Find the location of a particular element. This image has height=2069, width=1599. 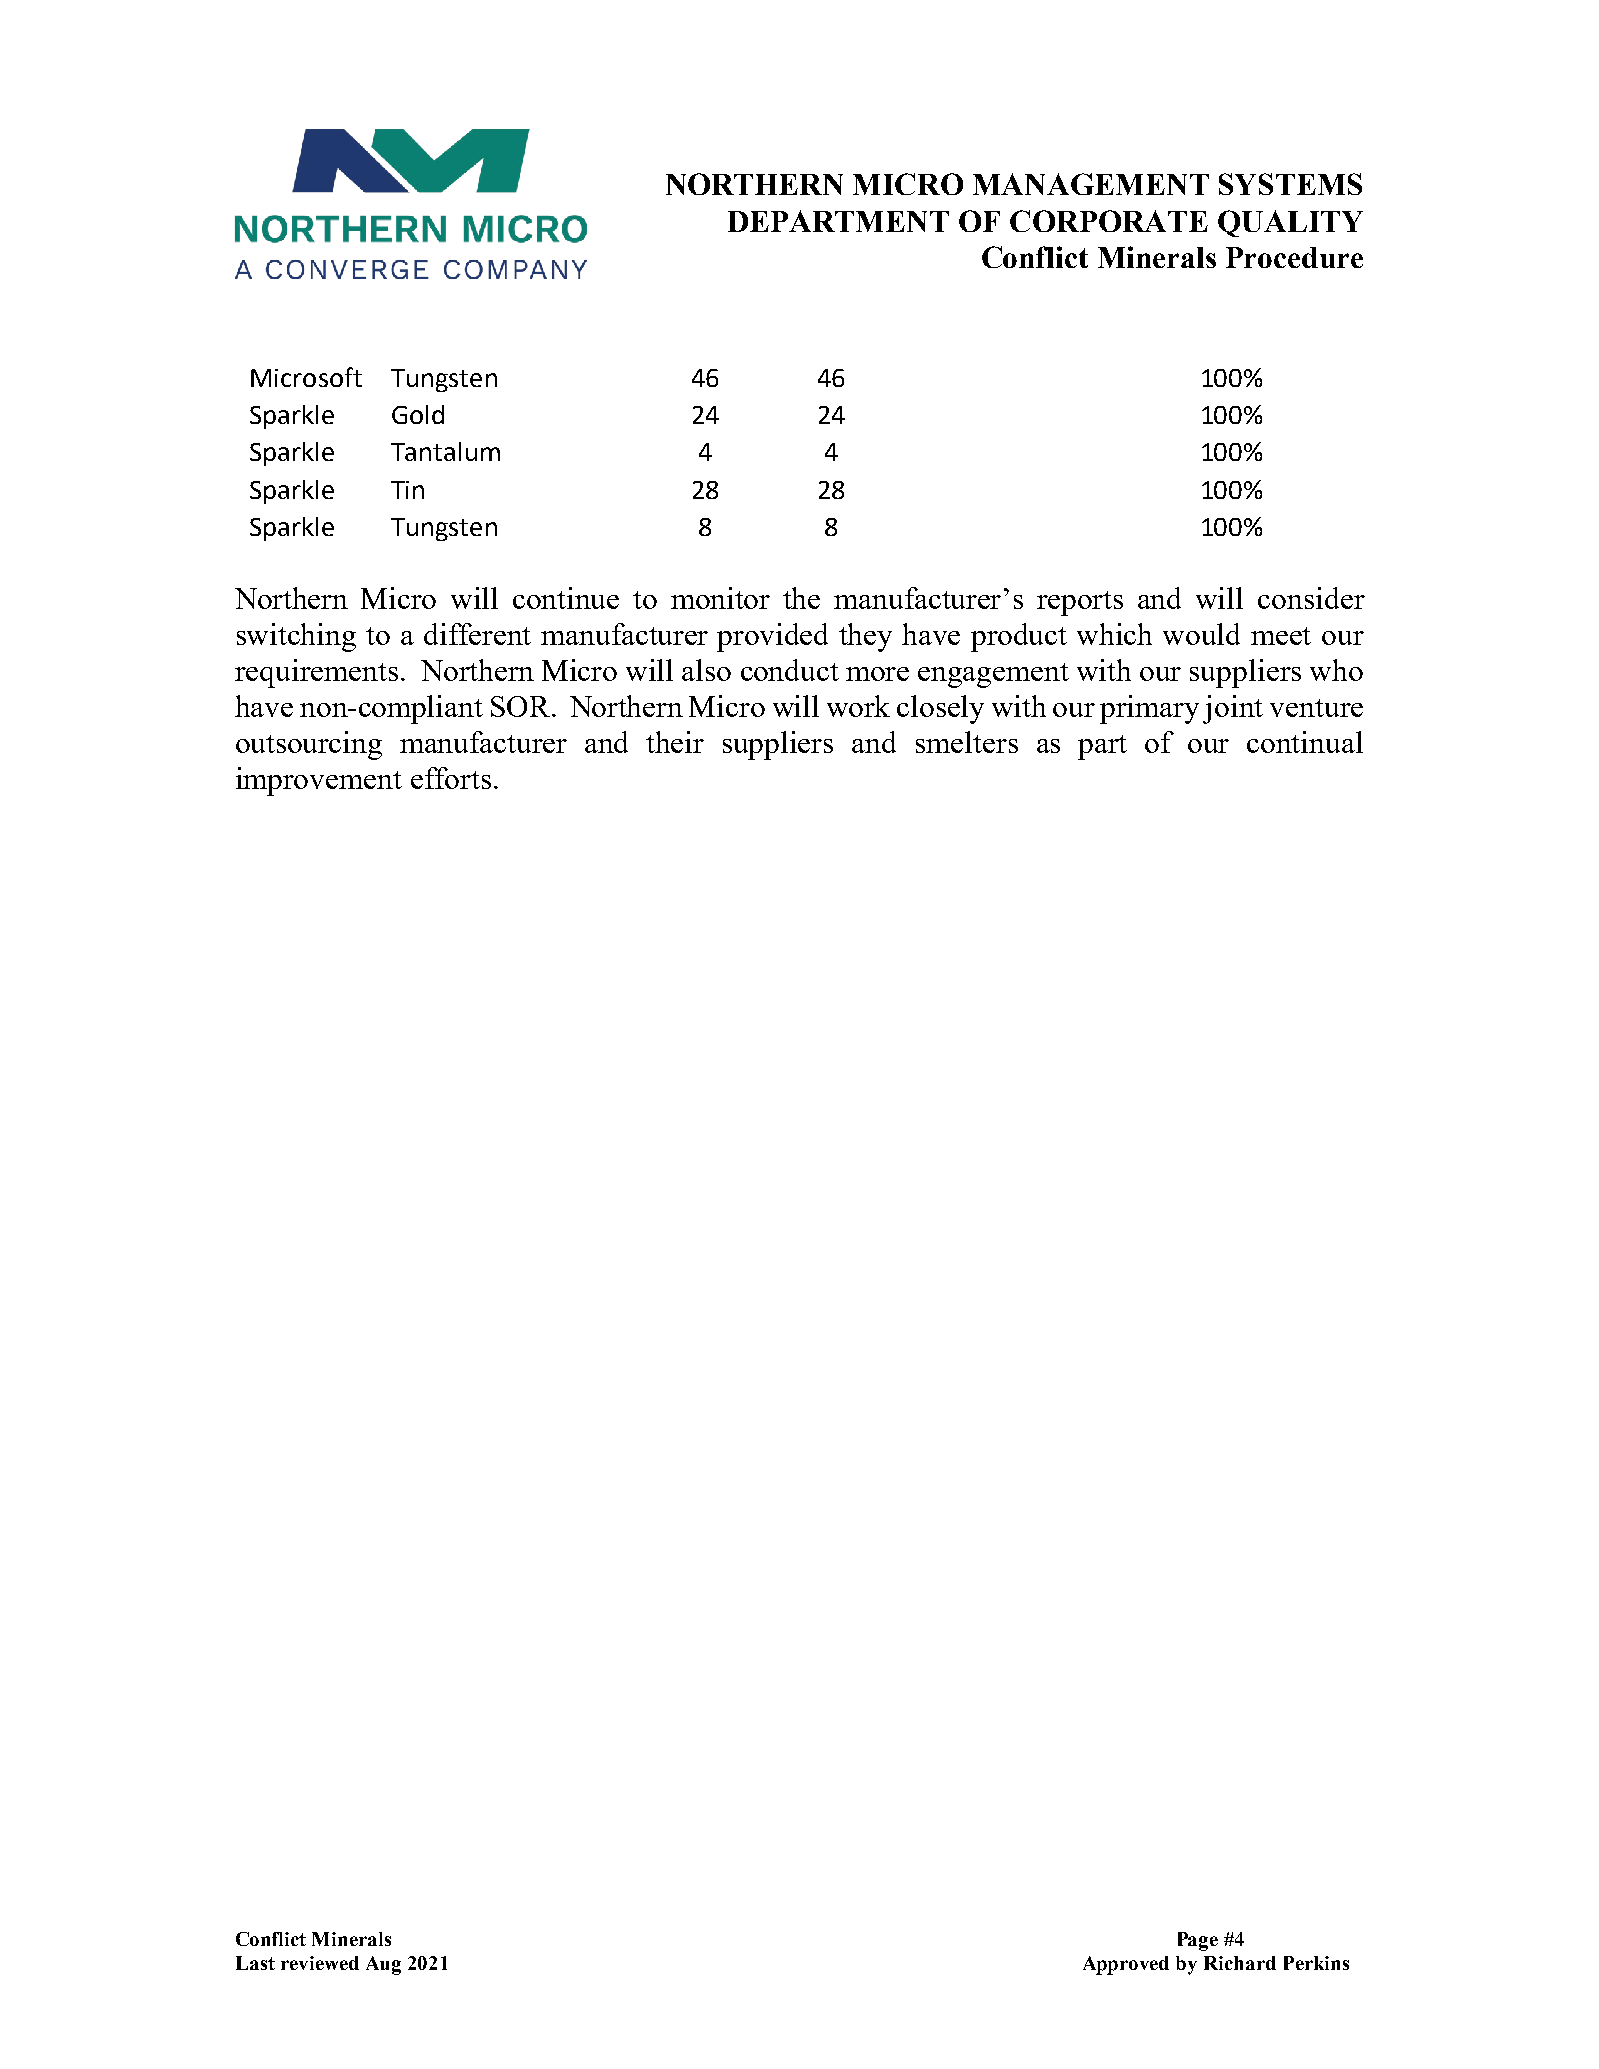

improvement is located at coordinates (319, 781).
